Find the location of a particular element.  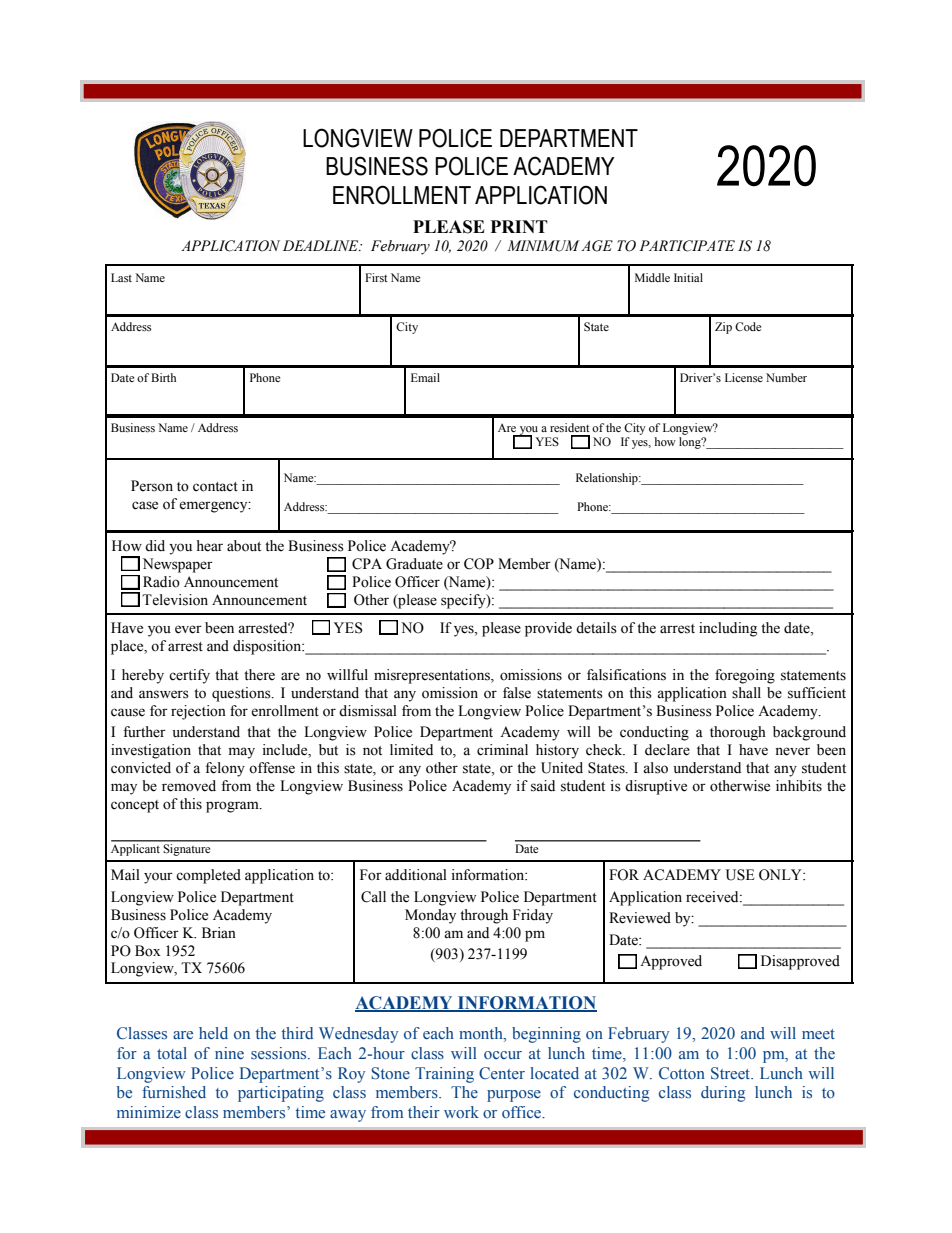

contact is located at coordinates (215, 487).
